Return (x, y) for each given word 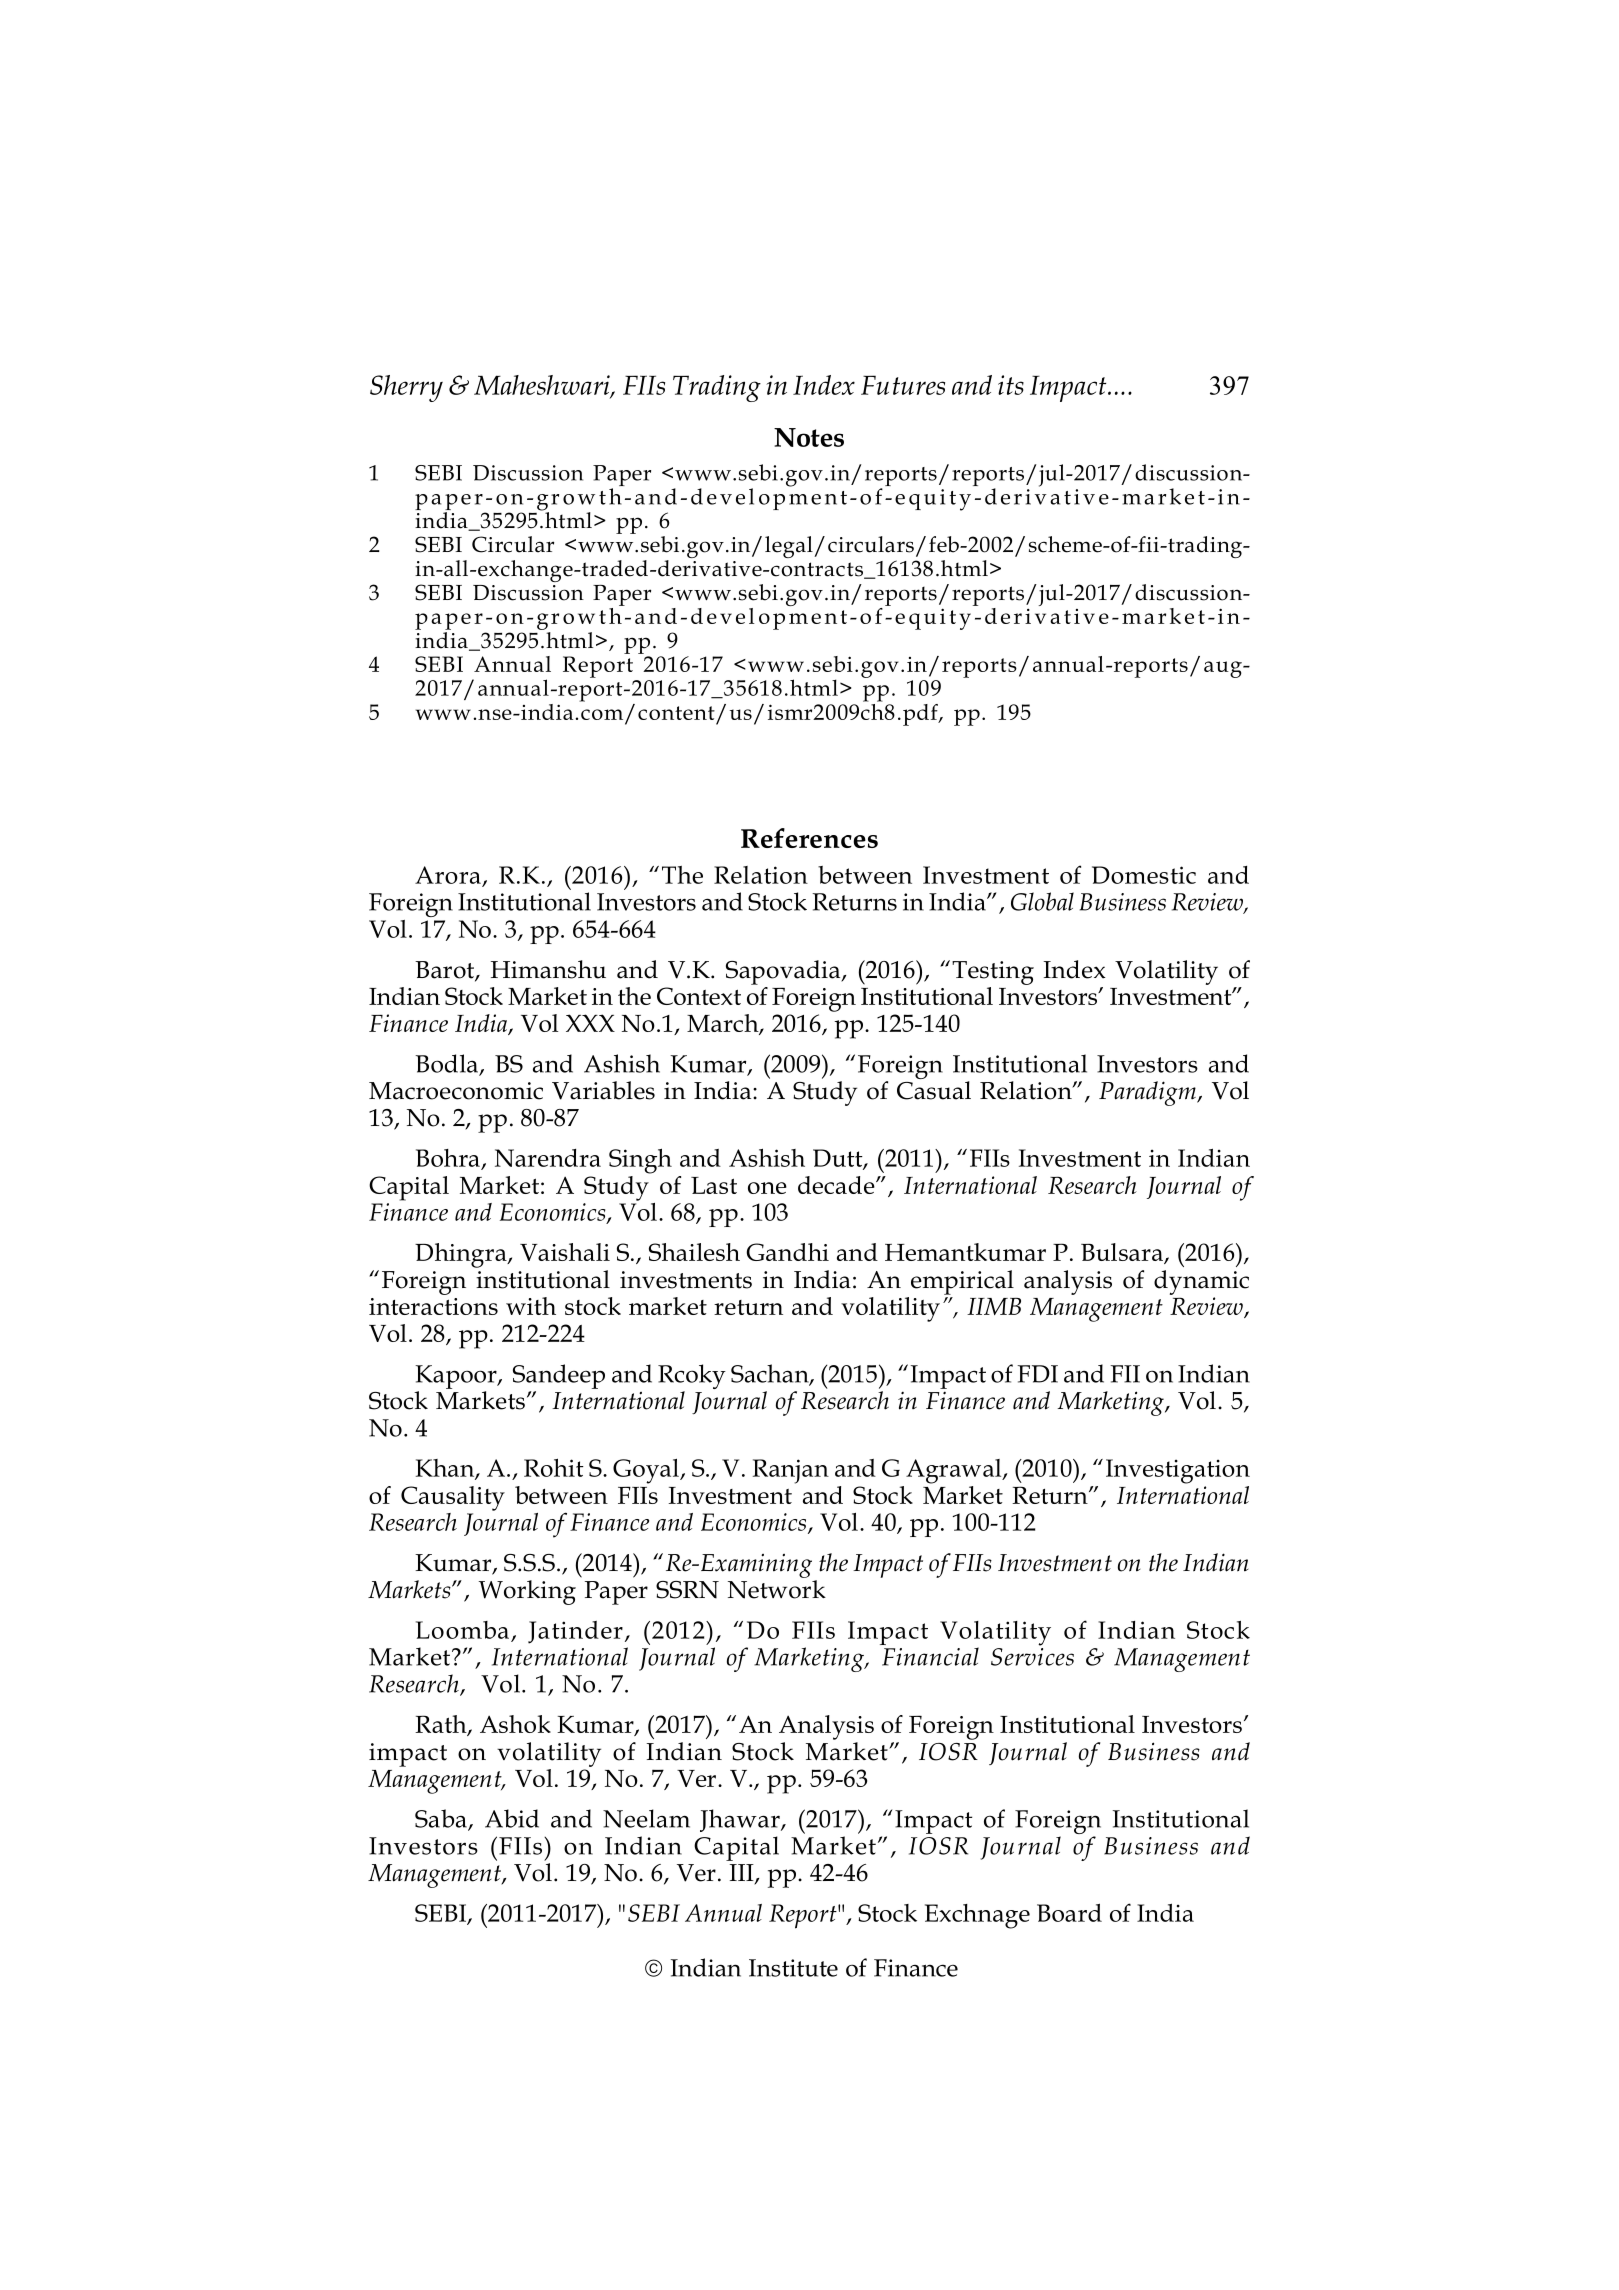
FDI (1037, 1374)
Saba (442, 1819)
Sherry (406, 388)
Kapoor (457, 1377)
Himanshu (548, 969)
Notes (809, 437)
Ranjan (791, 1471)
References (809, 838)
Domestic (1144, 875)
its (1011, 385)
